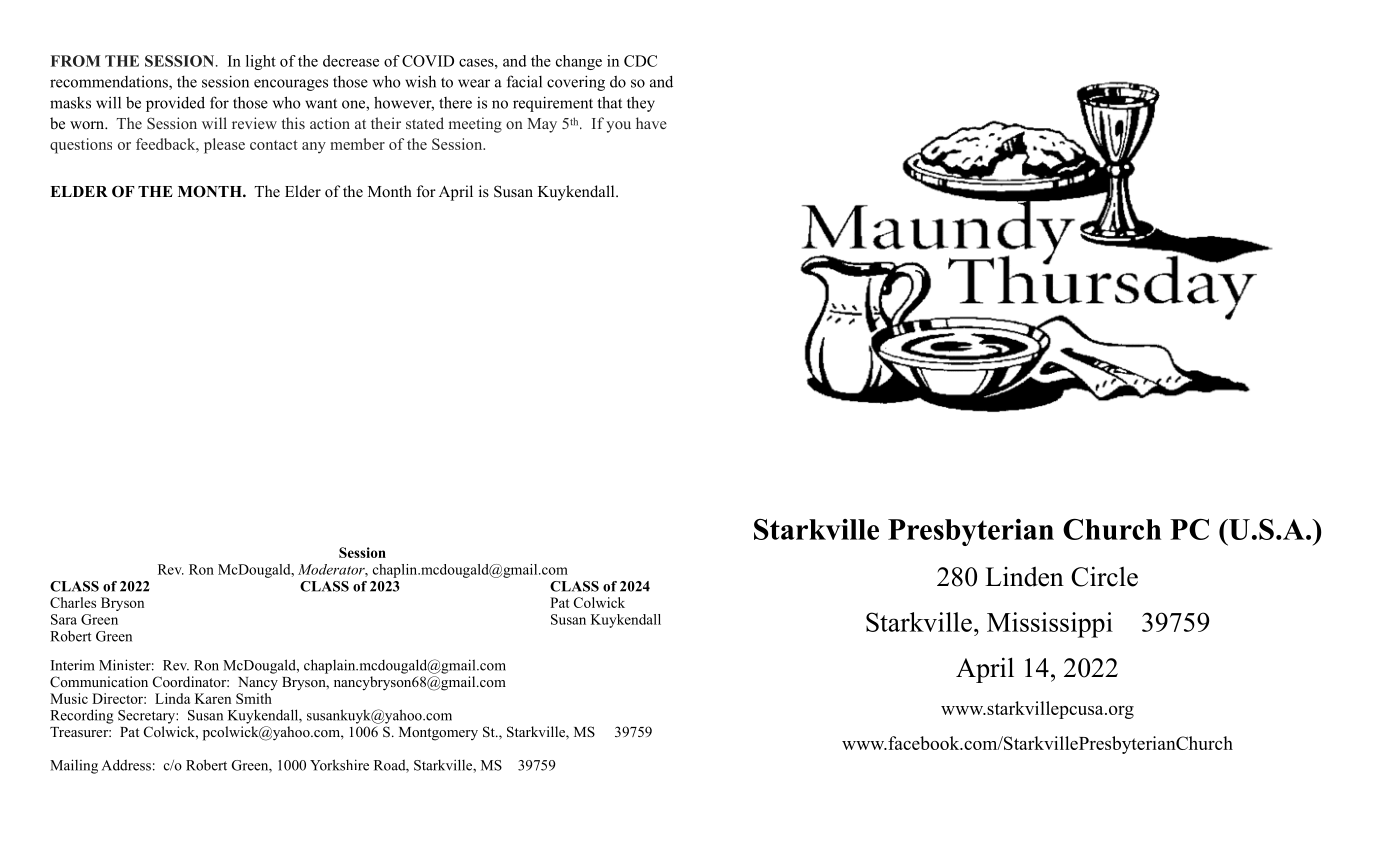 The image size is (1400, 850). Describe the element at coordinates (1104, 576) in the screenshot. I see `Circle` at that location.
